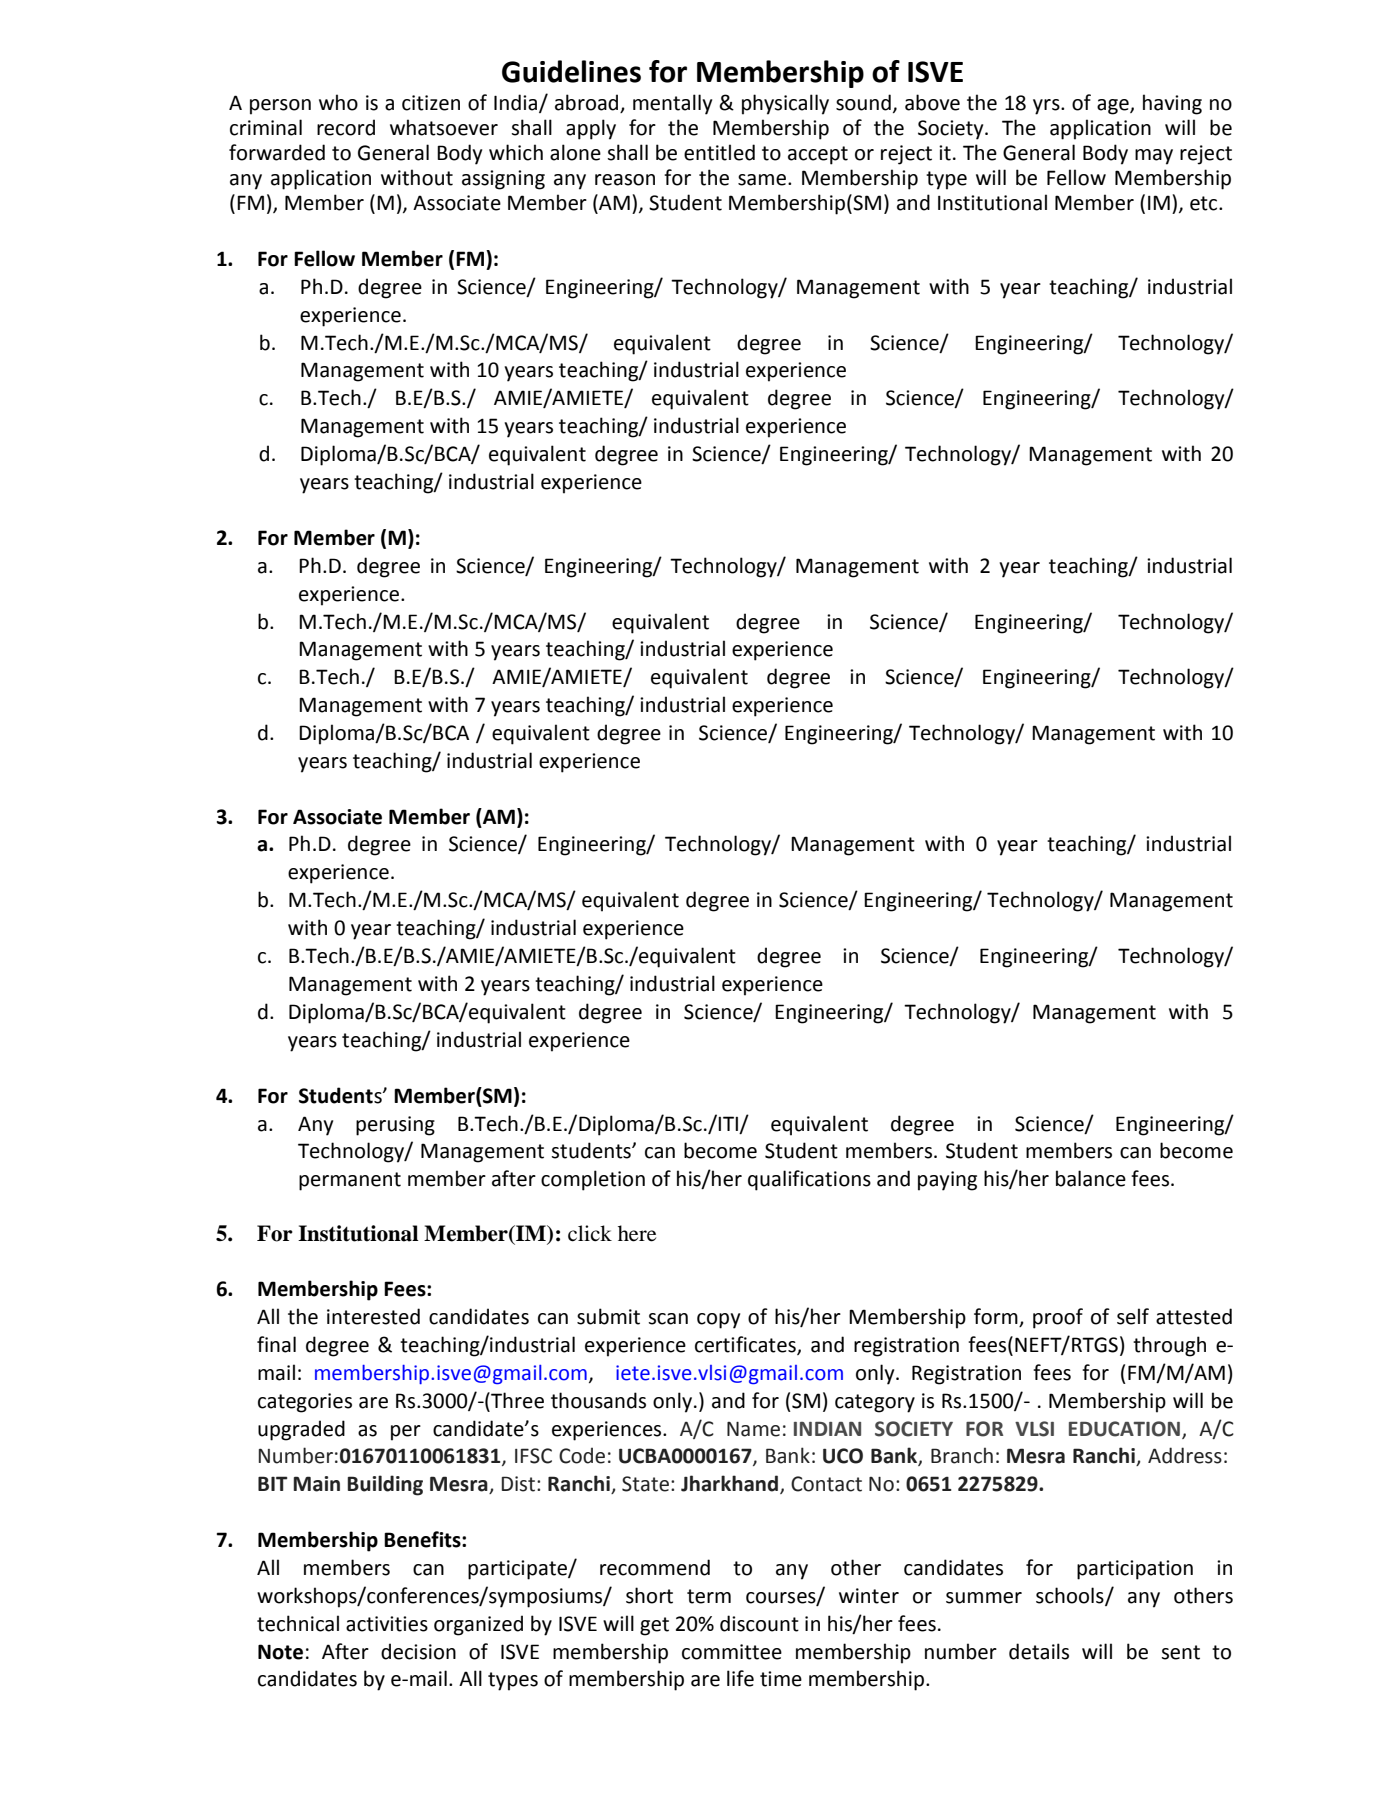 The image size is (1398, 1809). What do you see at coordinates (346, 127) in the screenshot?
I see `record` at bounding box center [346, 127].
